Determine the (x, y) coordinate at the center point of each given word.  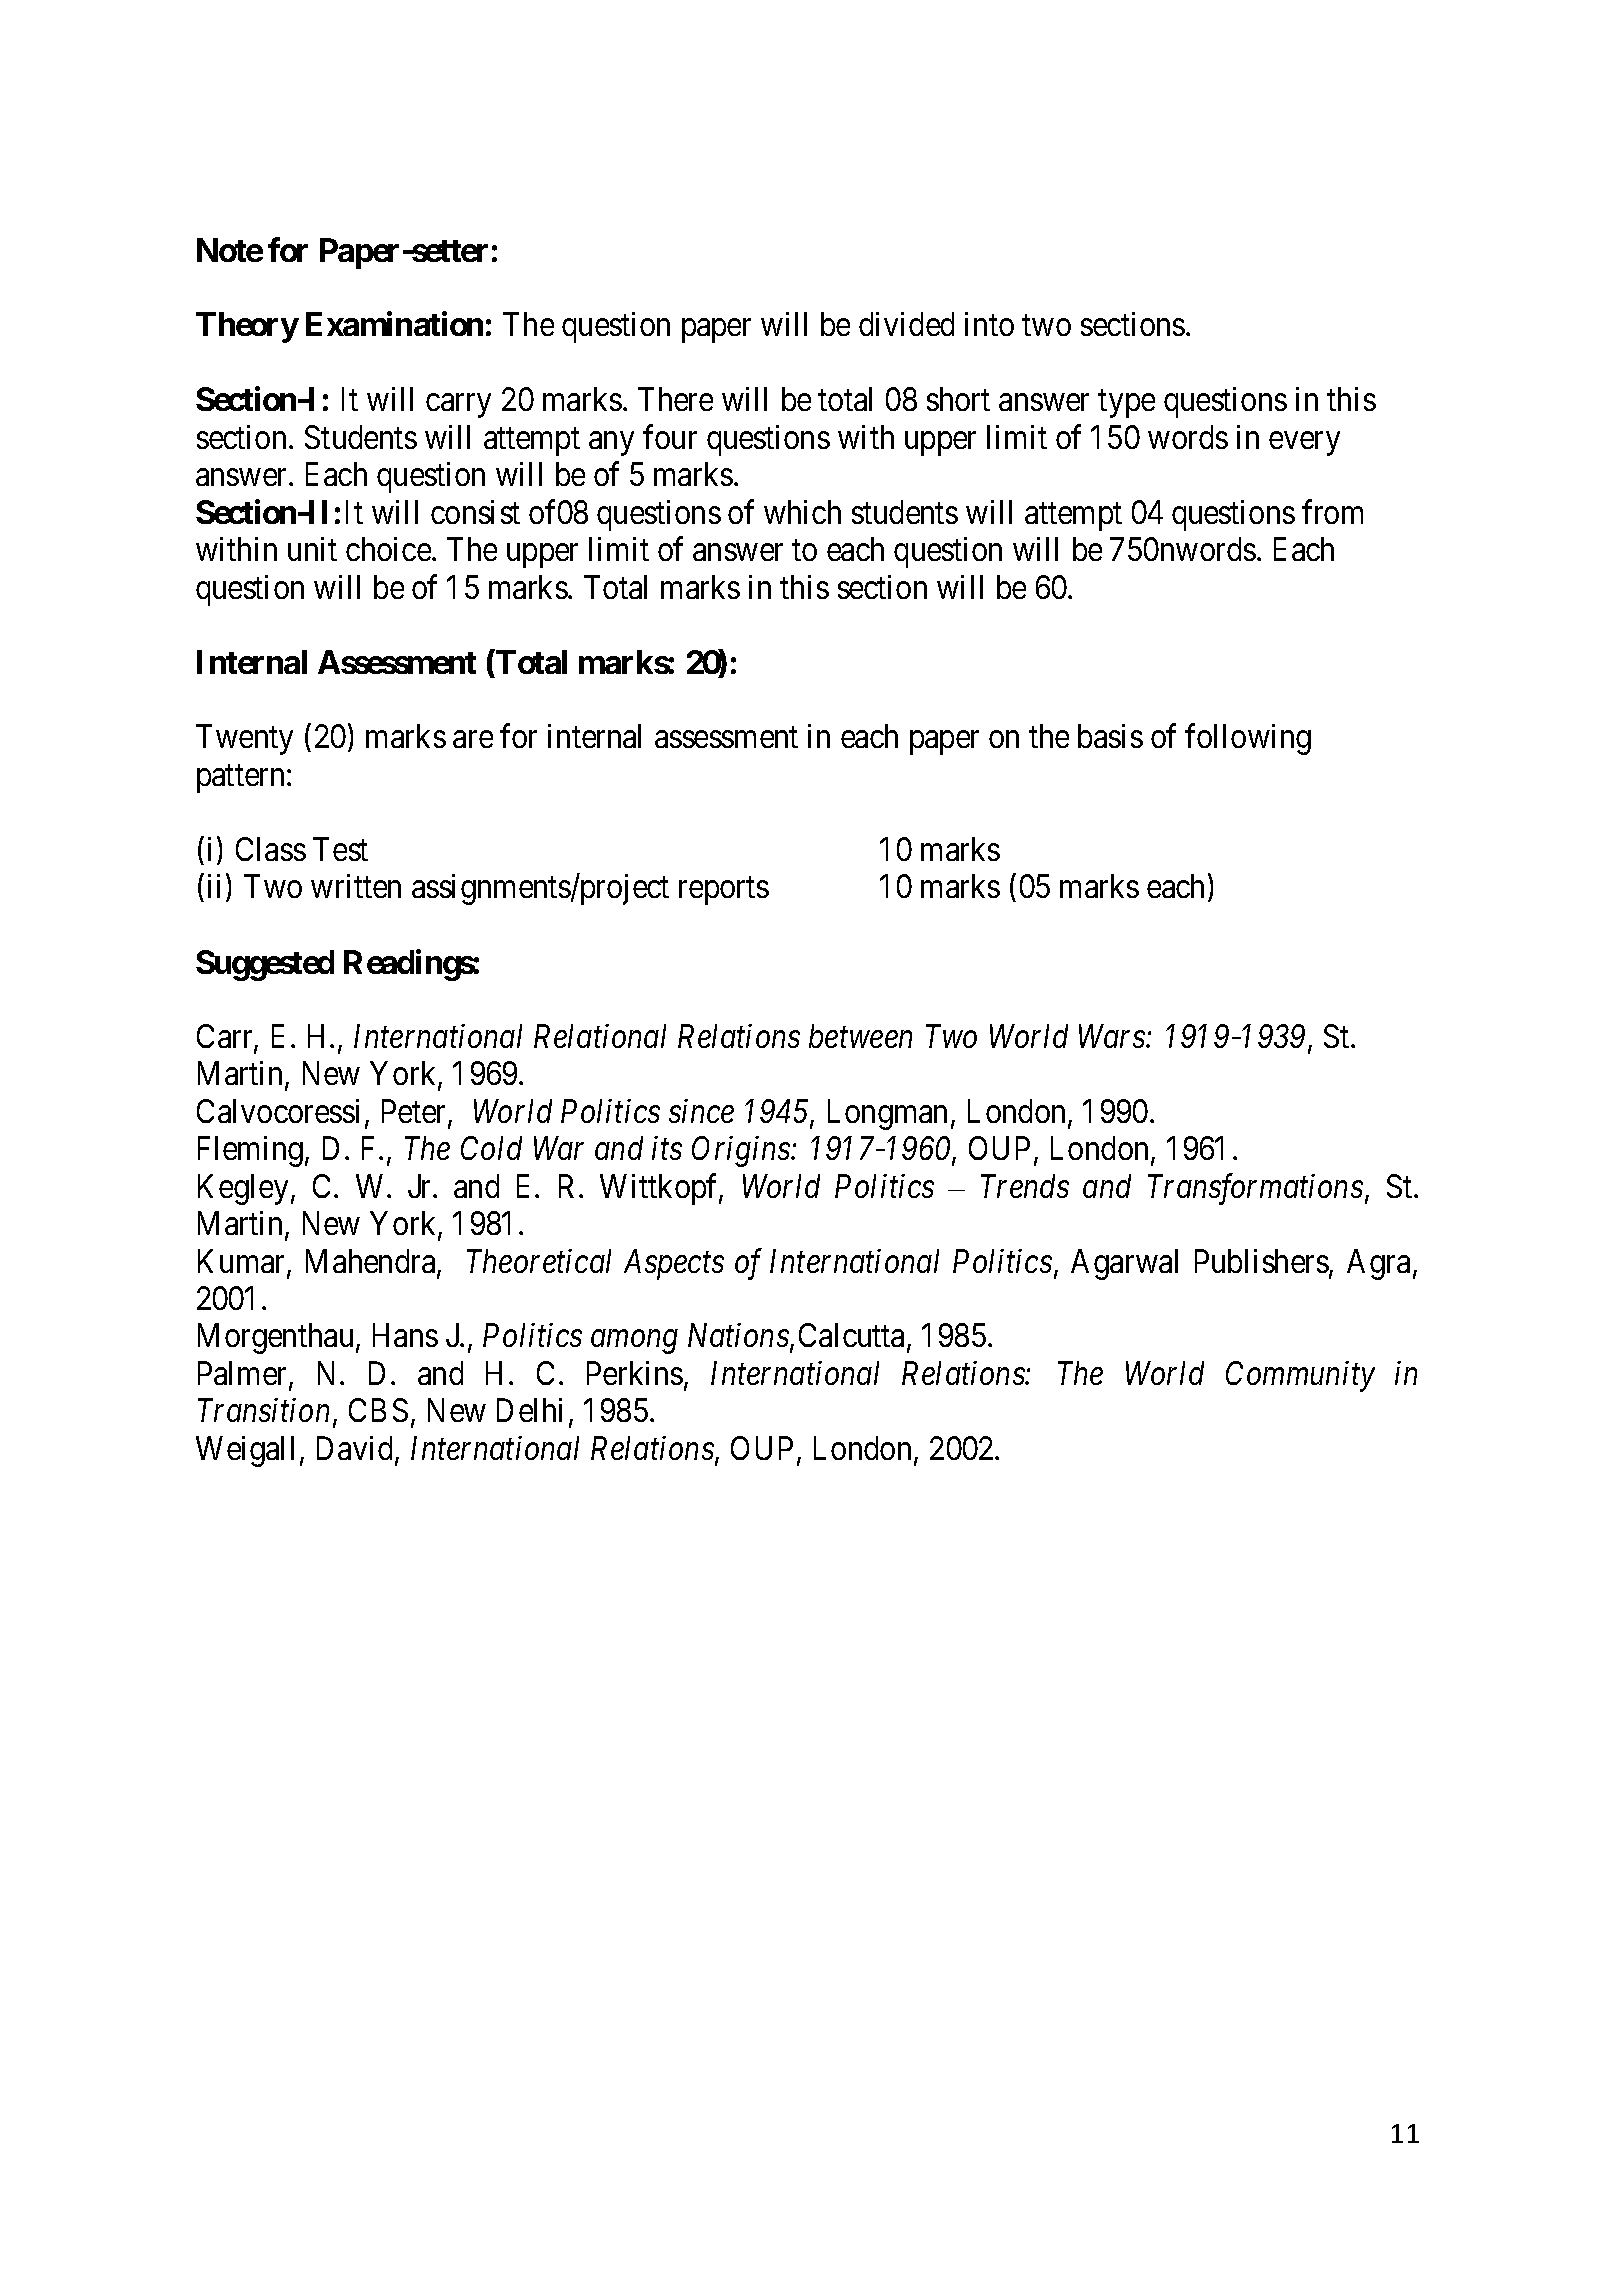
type (1126, 404)
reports (724, 891)
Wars (1113, 1036)
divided (906, 324)
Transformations (1255, 1189)
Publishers (1262, 1261)
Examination (394, 324)
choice (388, 549)
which (802, 512)
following (1248, 739)
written (356, 886)
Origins (742, 1152)
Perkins (635, 1373)
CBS (378, 1410)
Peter (415, 1112)
